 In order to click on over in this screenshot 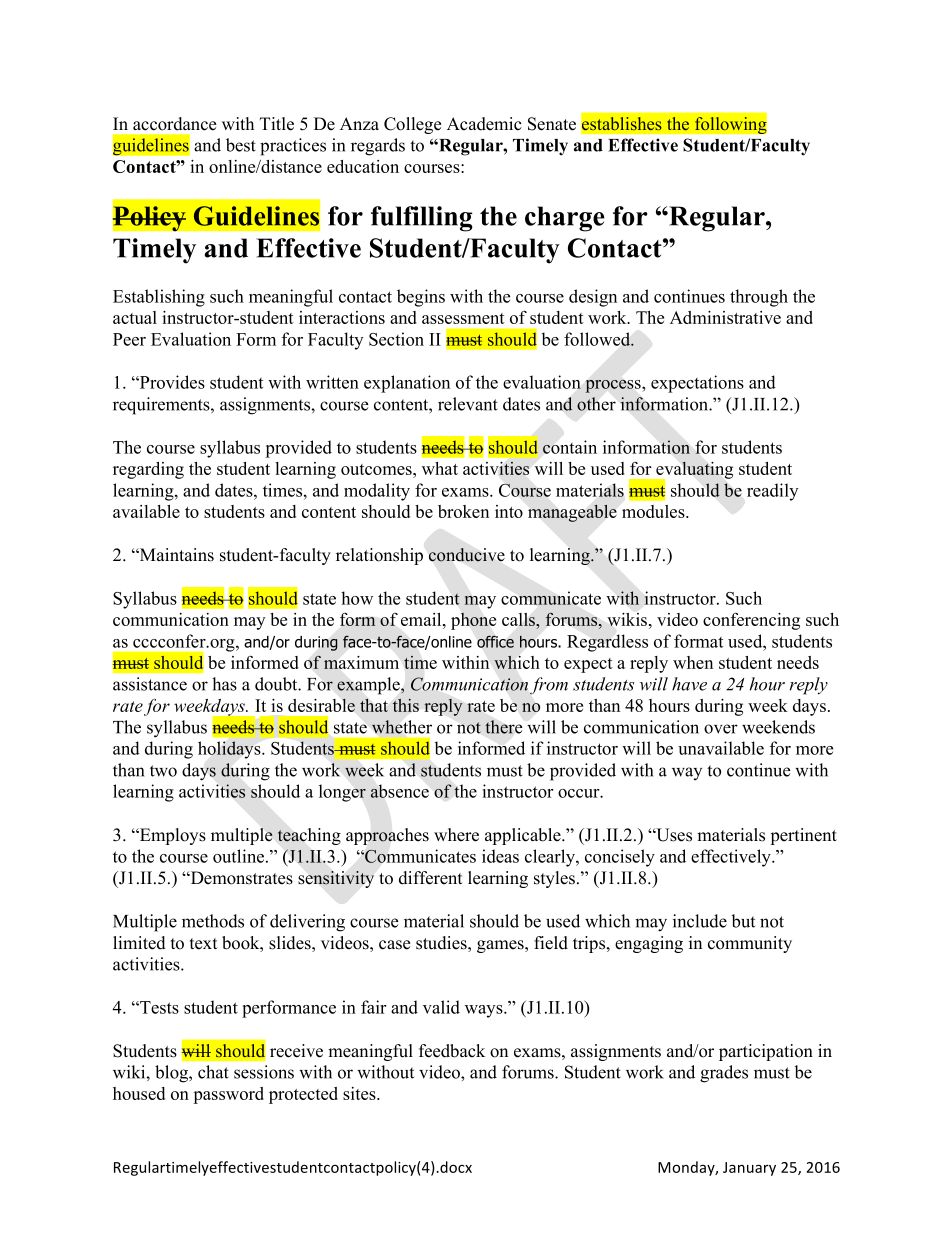, I will do `click(721, 729)`.
